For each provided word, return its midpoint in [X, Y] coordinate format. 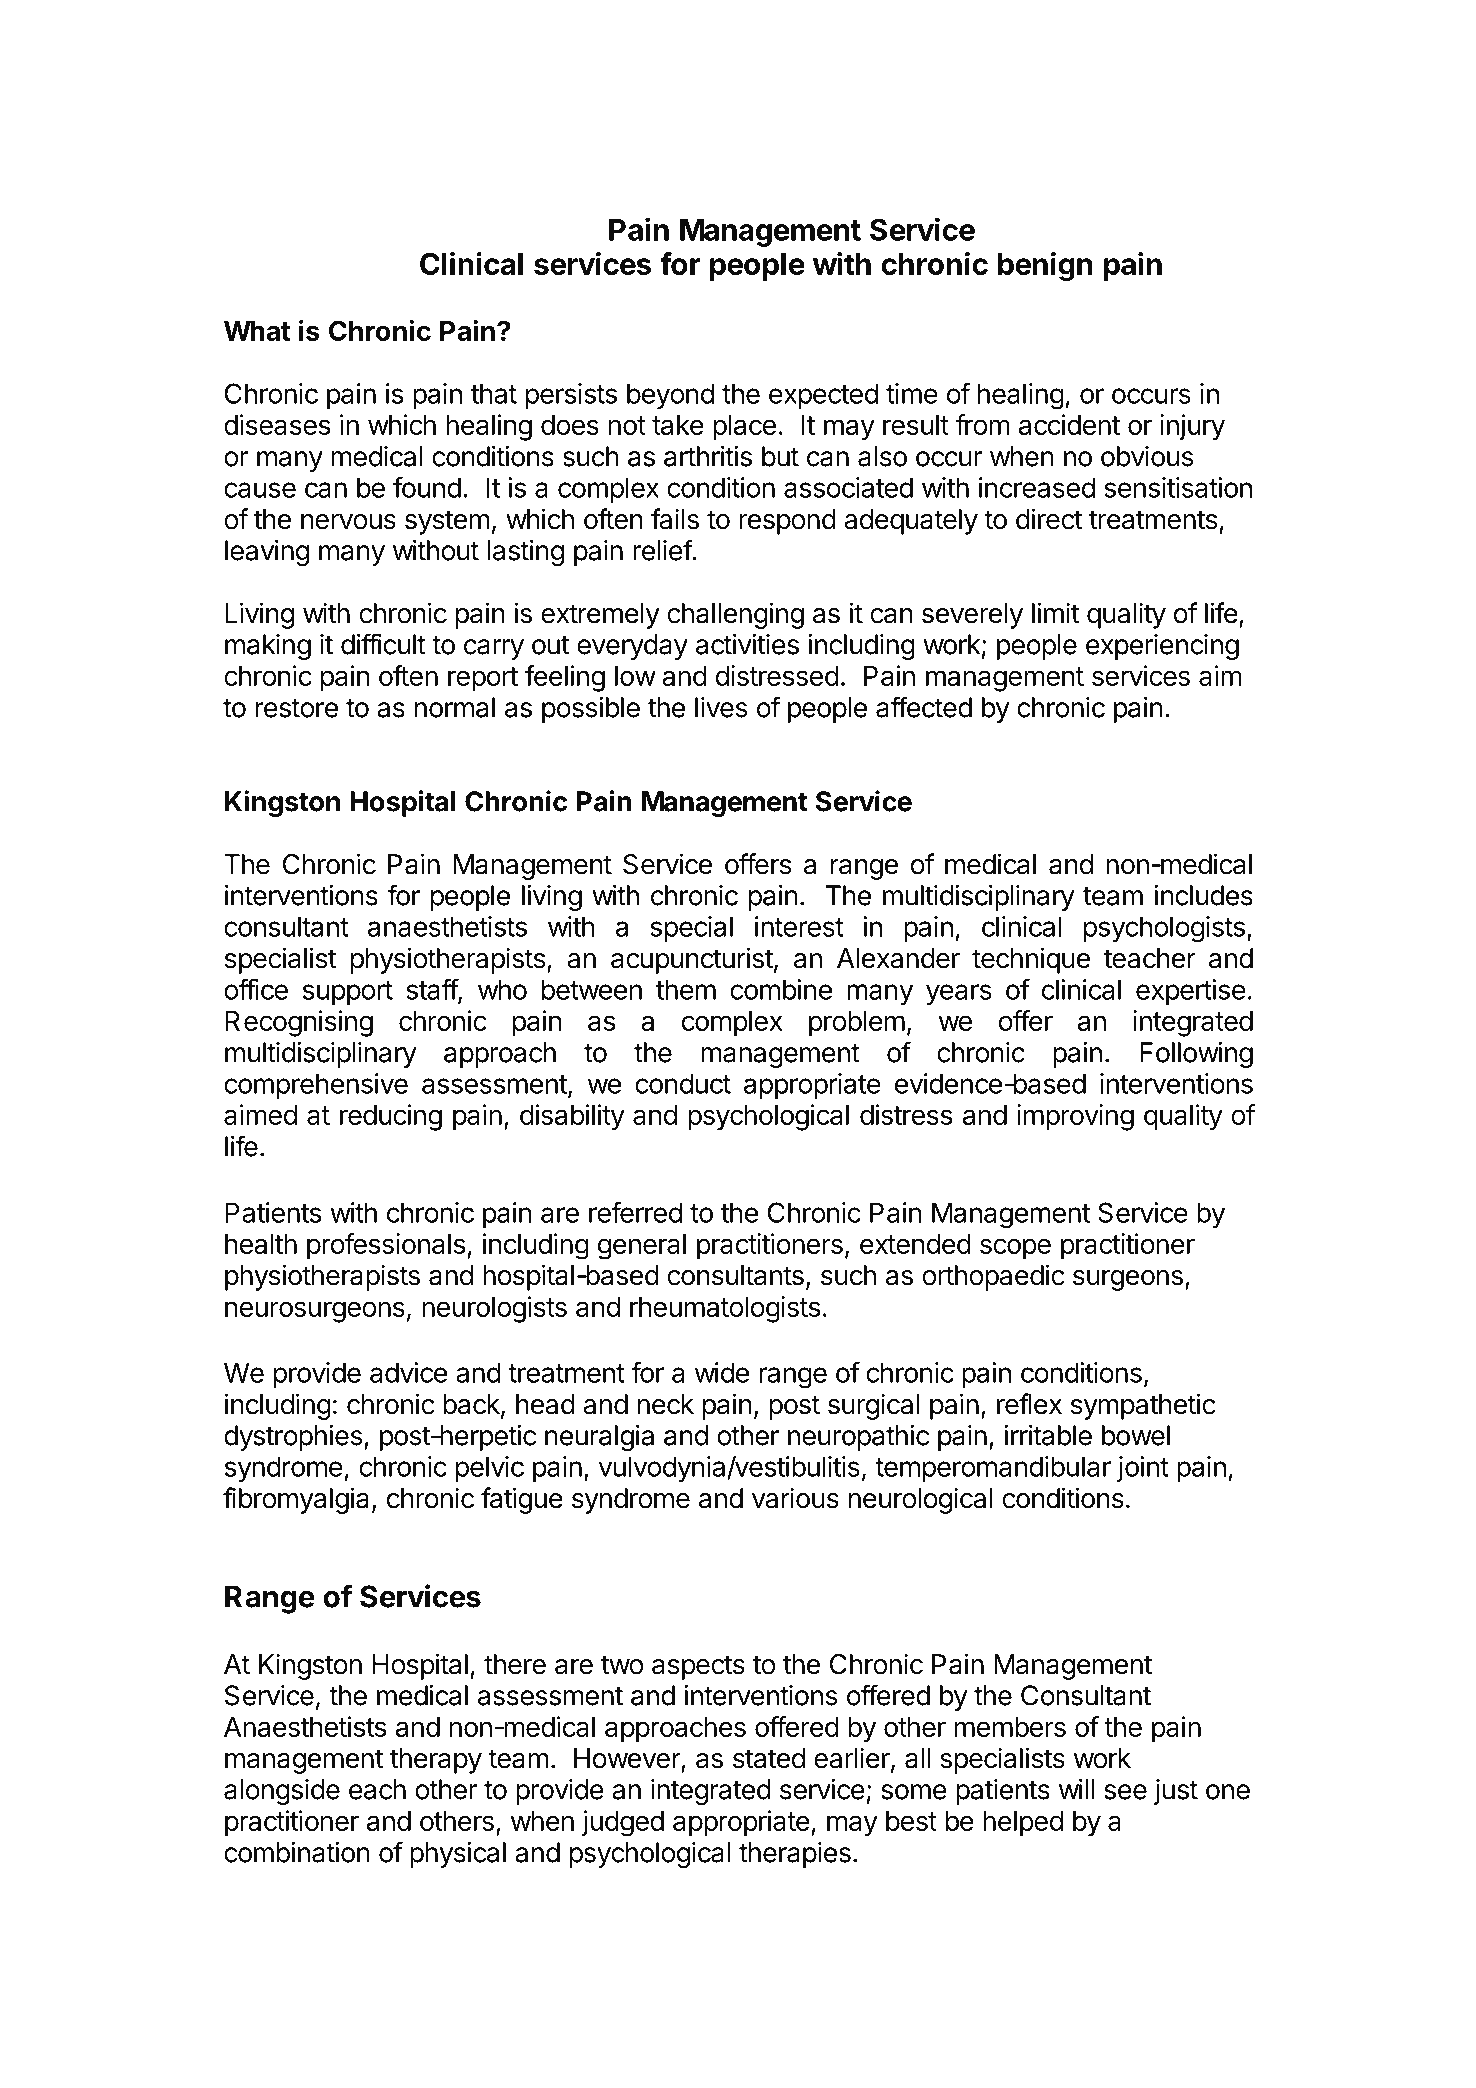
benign [1045, 266]
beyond [670, 396]
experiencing [1162, 647]
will [1076, 1789]
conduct [683, 1083]
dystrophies [293, 1438]
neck [666, 1404]
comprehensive [316, 1086]
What [257, 331]
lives [721, 707]
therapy [436, 1761]
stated [769, 1758]
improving [1075, 1117]
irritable [1048, 1435]
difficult [383, 644]
